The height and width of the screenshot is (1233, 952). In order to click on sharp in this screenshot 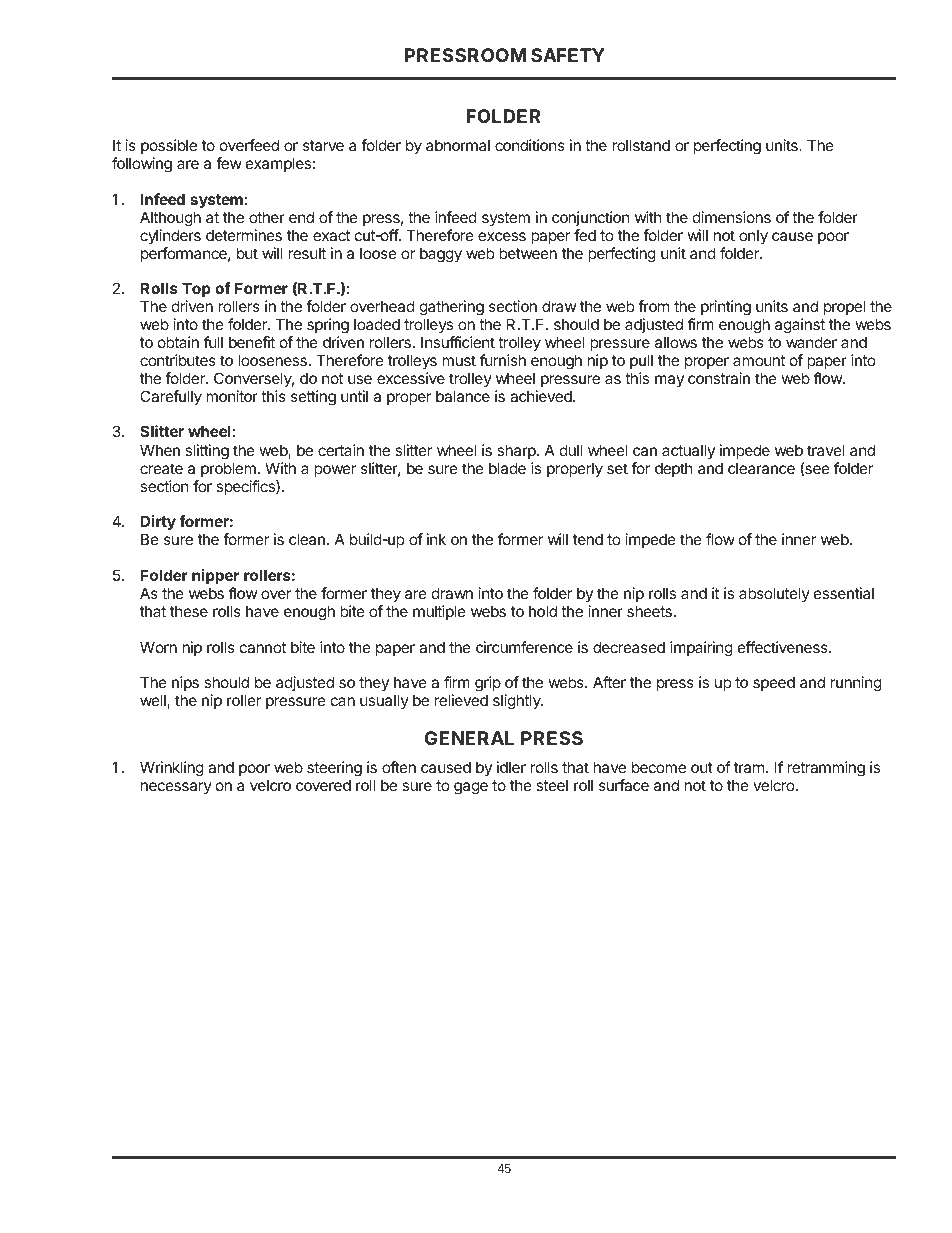, I will do `click(517, 451)`.
